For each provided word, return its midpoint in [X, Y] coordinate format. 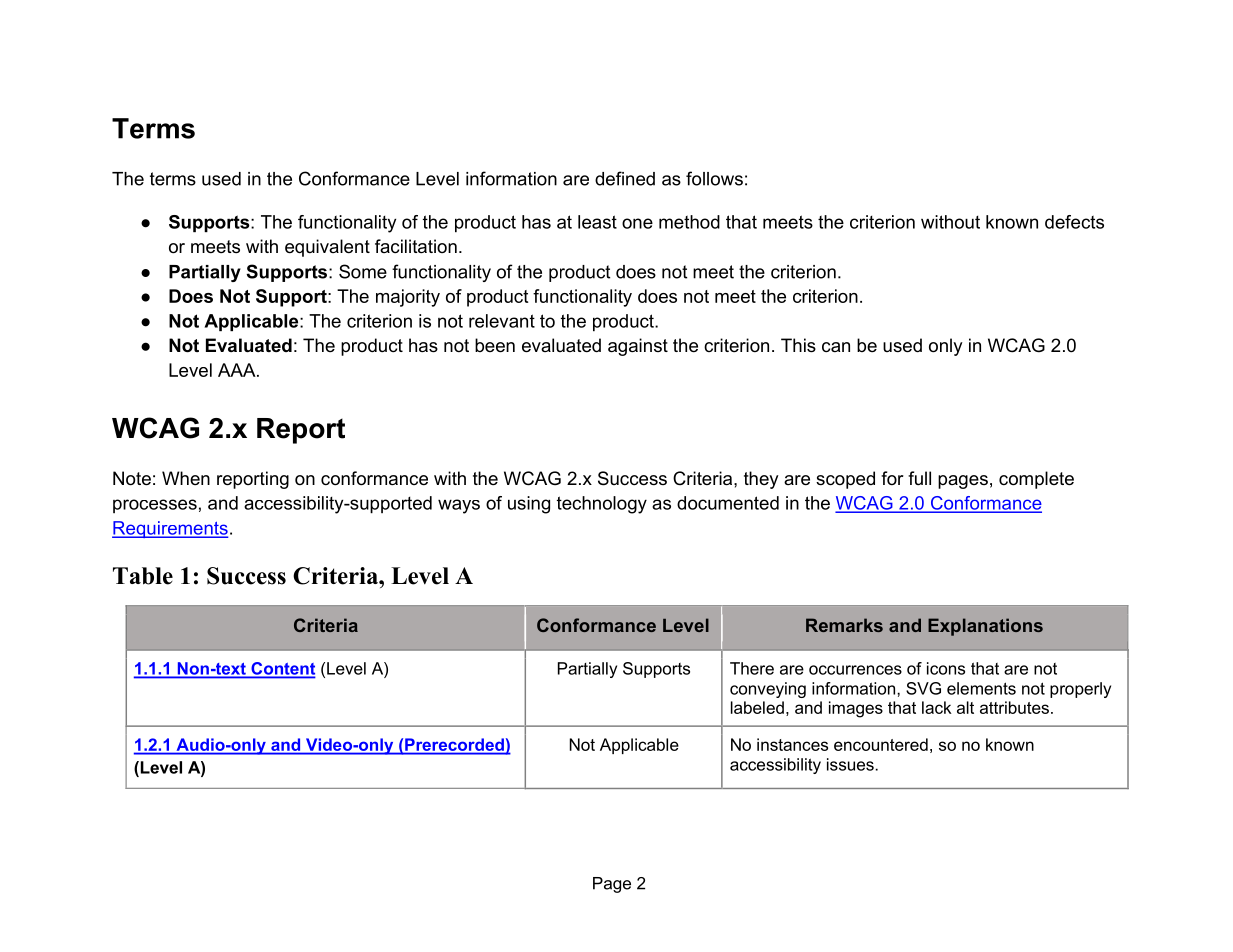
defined [625, 178]
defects [1074, 222]
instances [792, 744]
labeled [757, 707]
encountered [881, 744]
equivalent [327, 248]
